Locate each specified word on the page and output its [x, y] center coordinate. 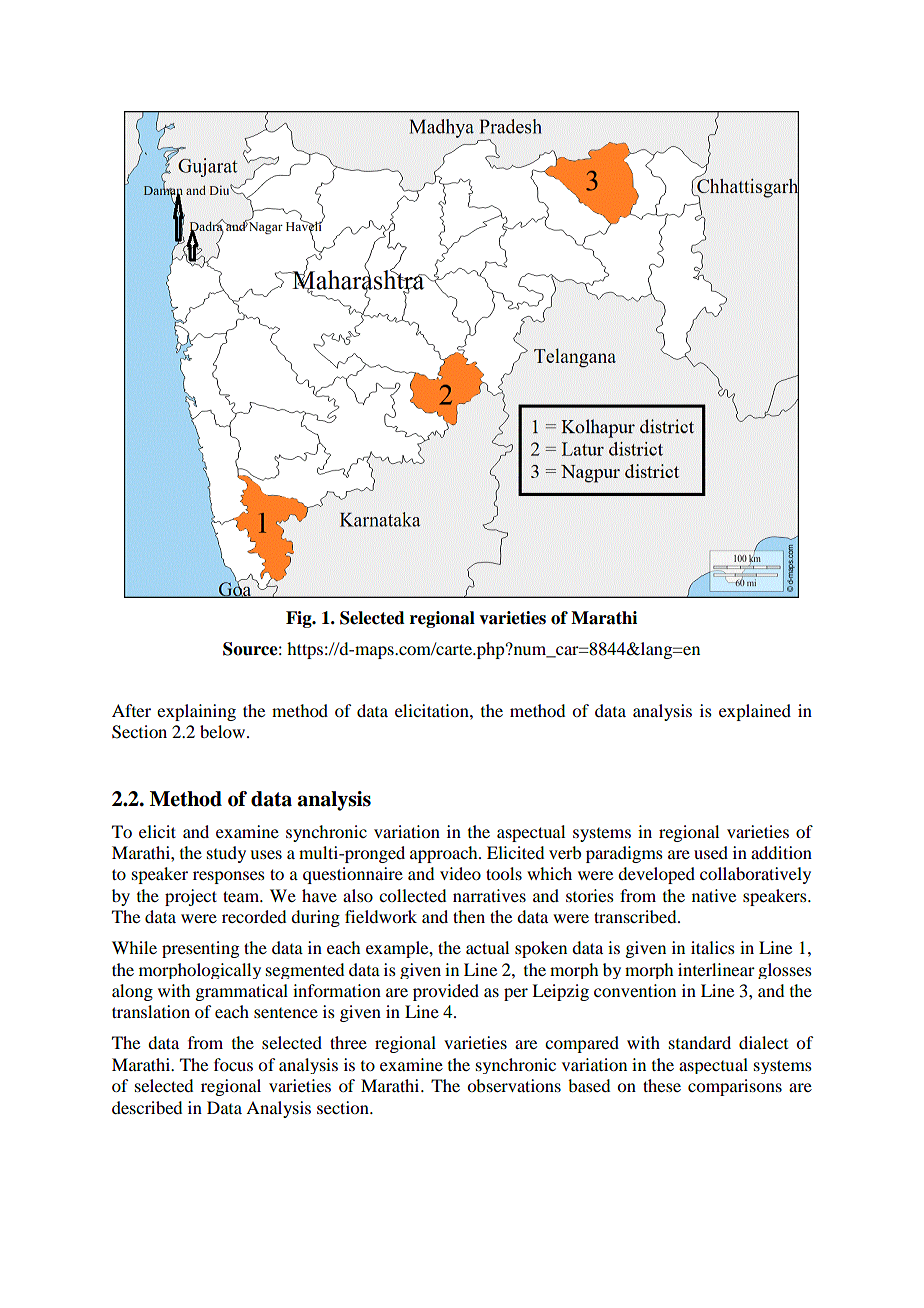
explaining [196, 712]
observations [514, 1085]
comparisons [735, 1087]
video [460, 873]
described [147, 1107]
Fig [300, 619]
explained [755, 712]
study [226, 854]
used [711, 852]
